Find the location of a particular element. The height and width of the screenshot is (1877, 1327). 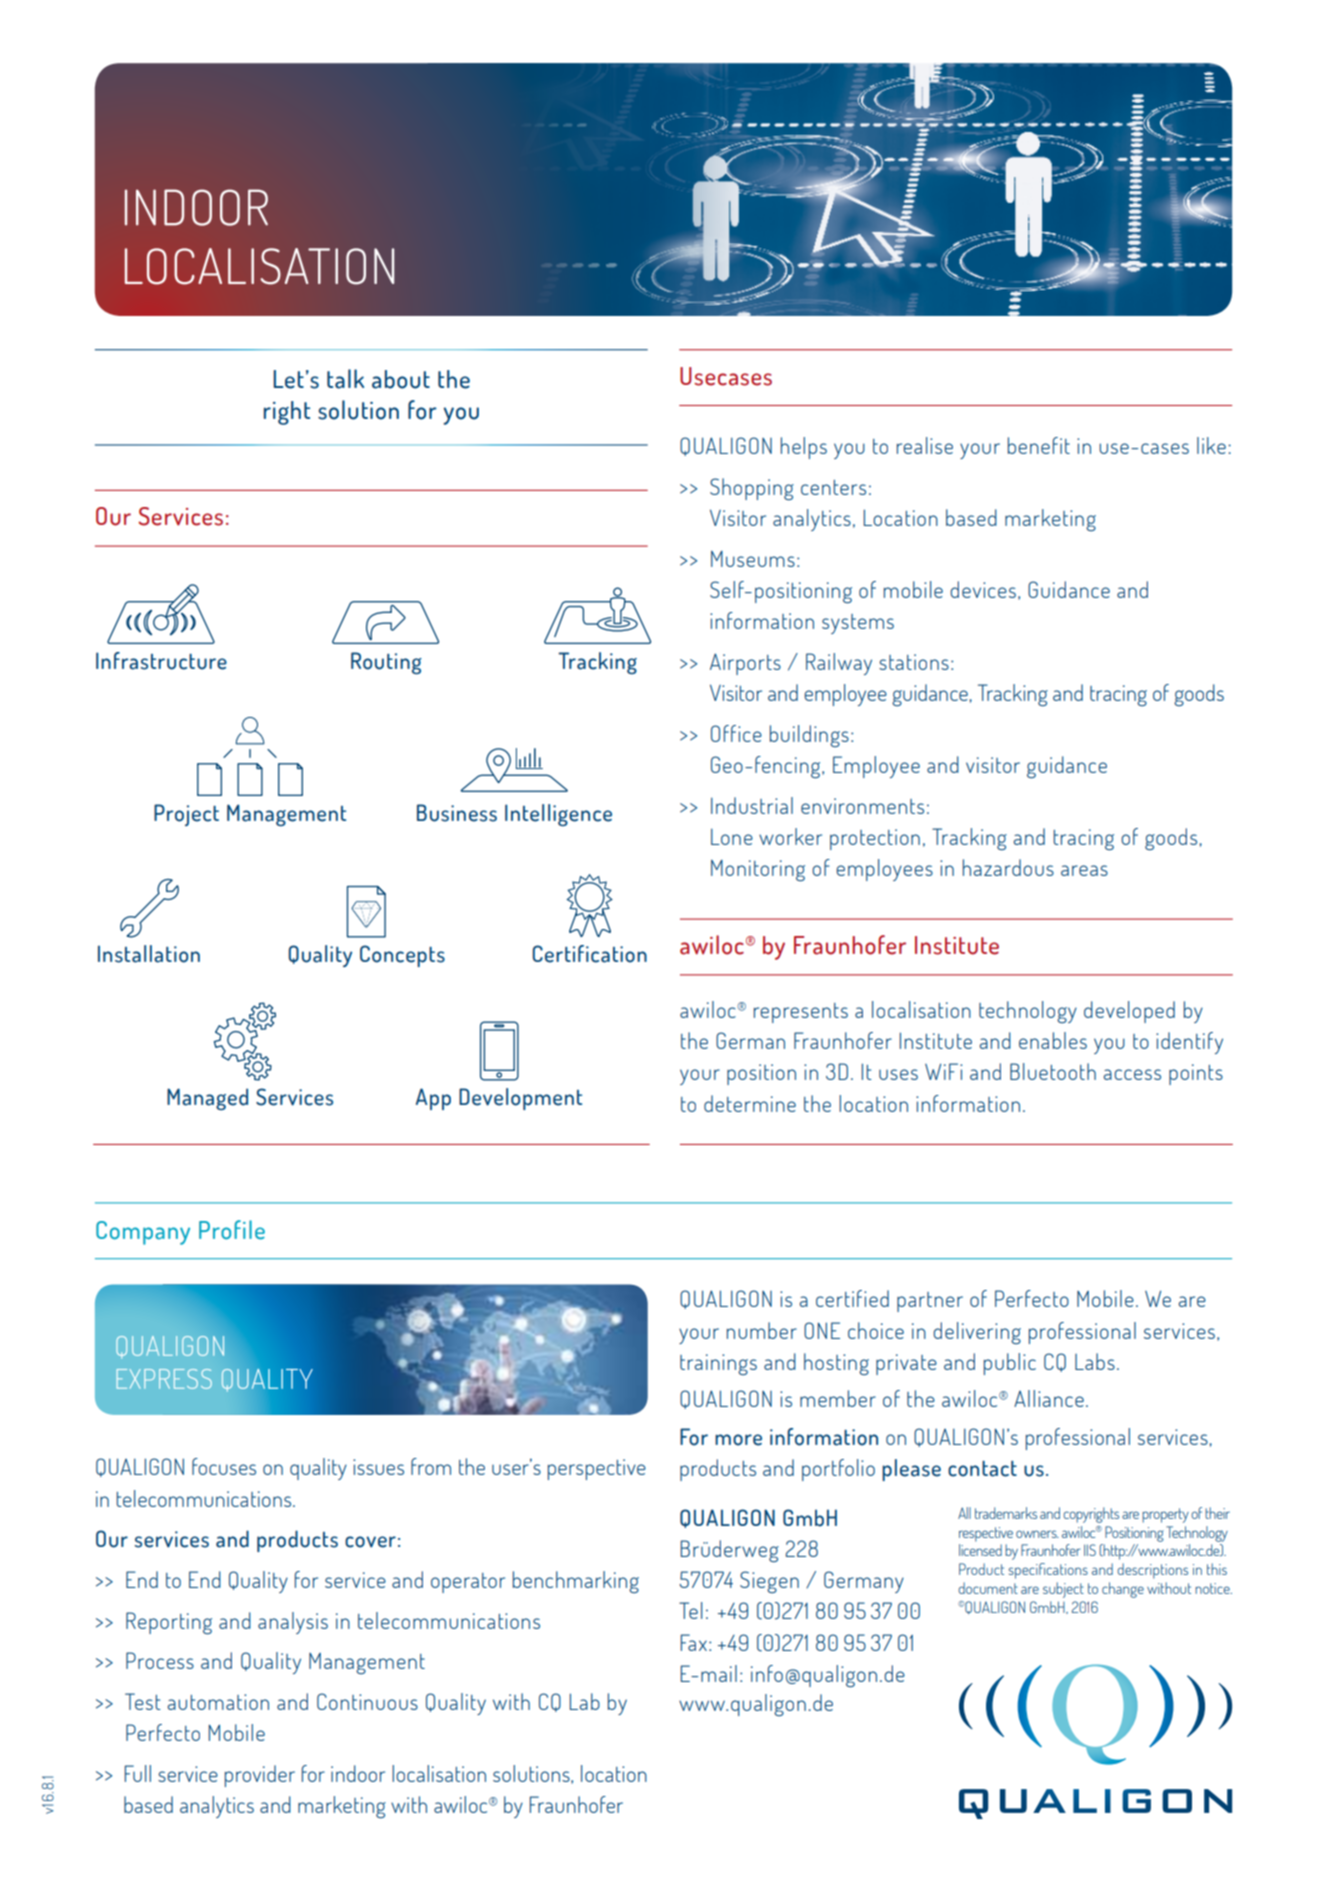

talk is located at coordinates (345, 379).
